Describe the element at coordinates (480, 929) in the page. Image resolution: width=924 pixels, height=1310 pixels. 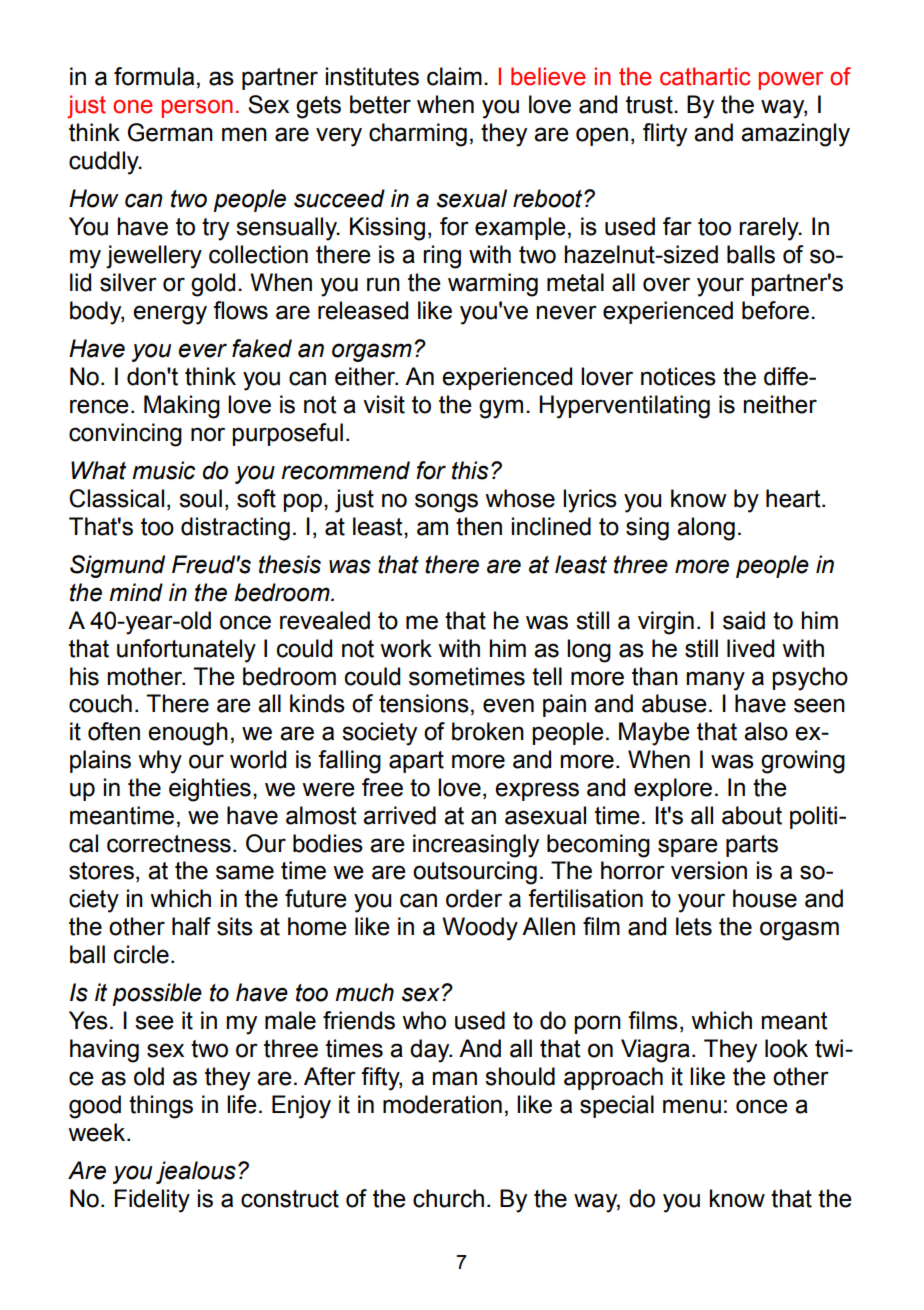
I see `Woody` at that location.
